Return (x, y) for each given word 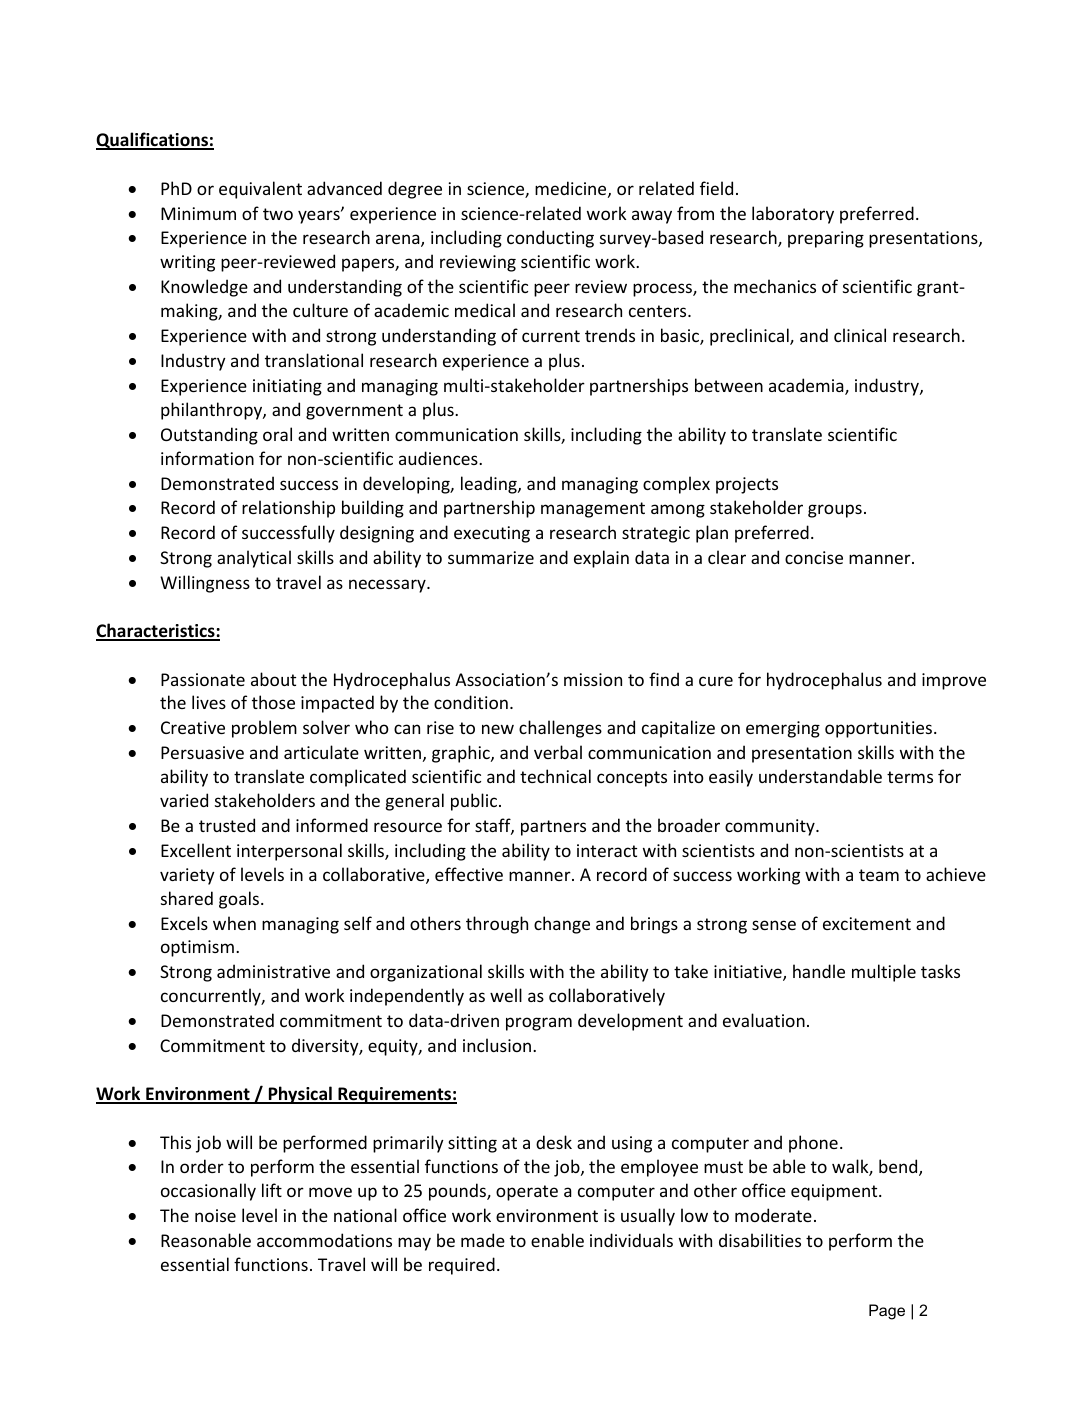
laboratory (793, 215)
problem (264, 729)
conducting (550, 239)
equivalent (260, 190)
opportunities (878, 729)
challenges (560, 729)
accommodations (324, 1240)
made (483, 1240)
